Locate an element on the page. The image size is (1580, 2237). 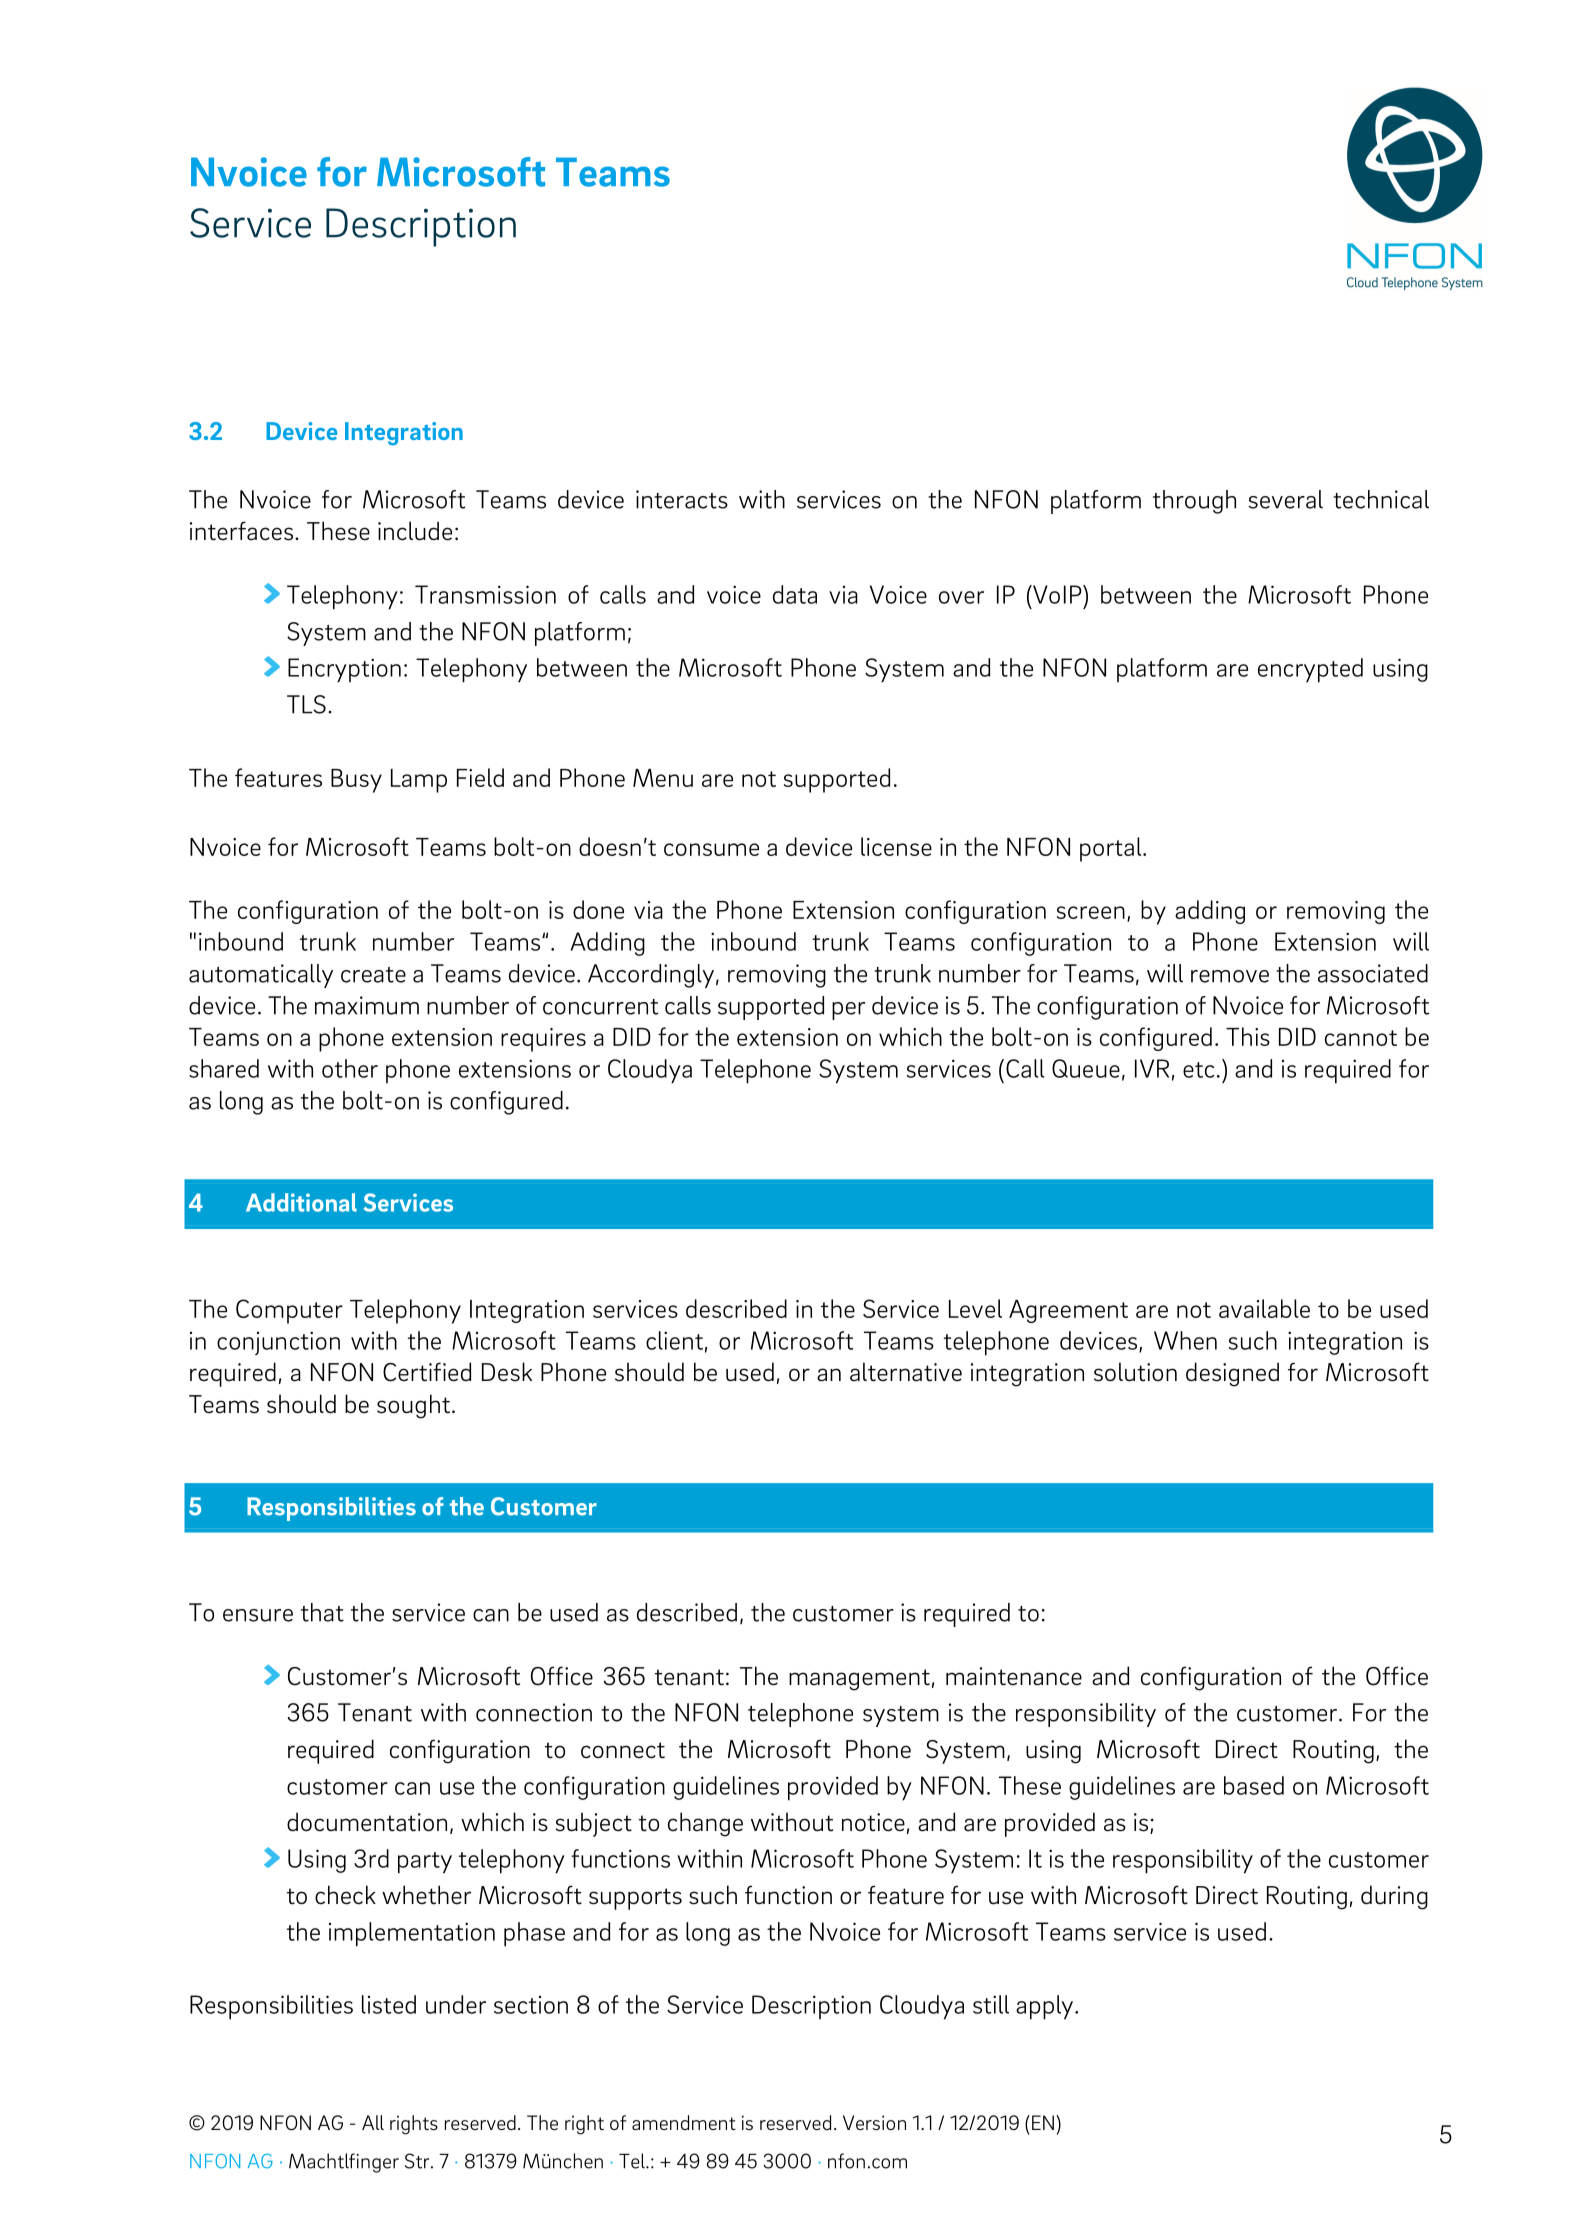
include is located at coordinates (415, 531).
